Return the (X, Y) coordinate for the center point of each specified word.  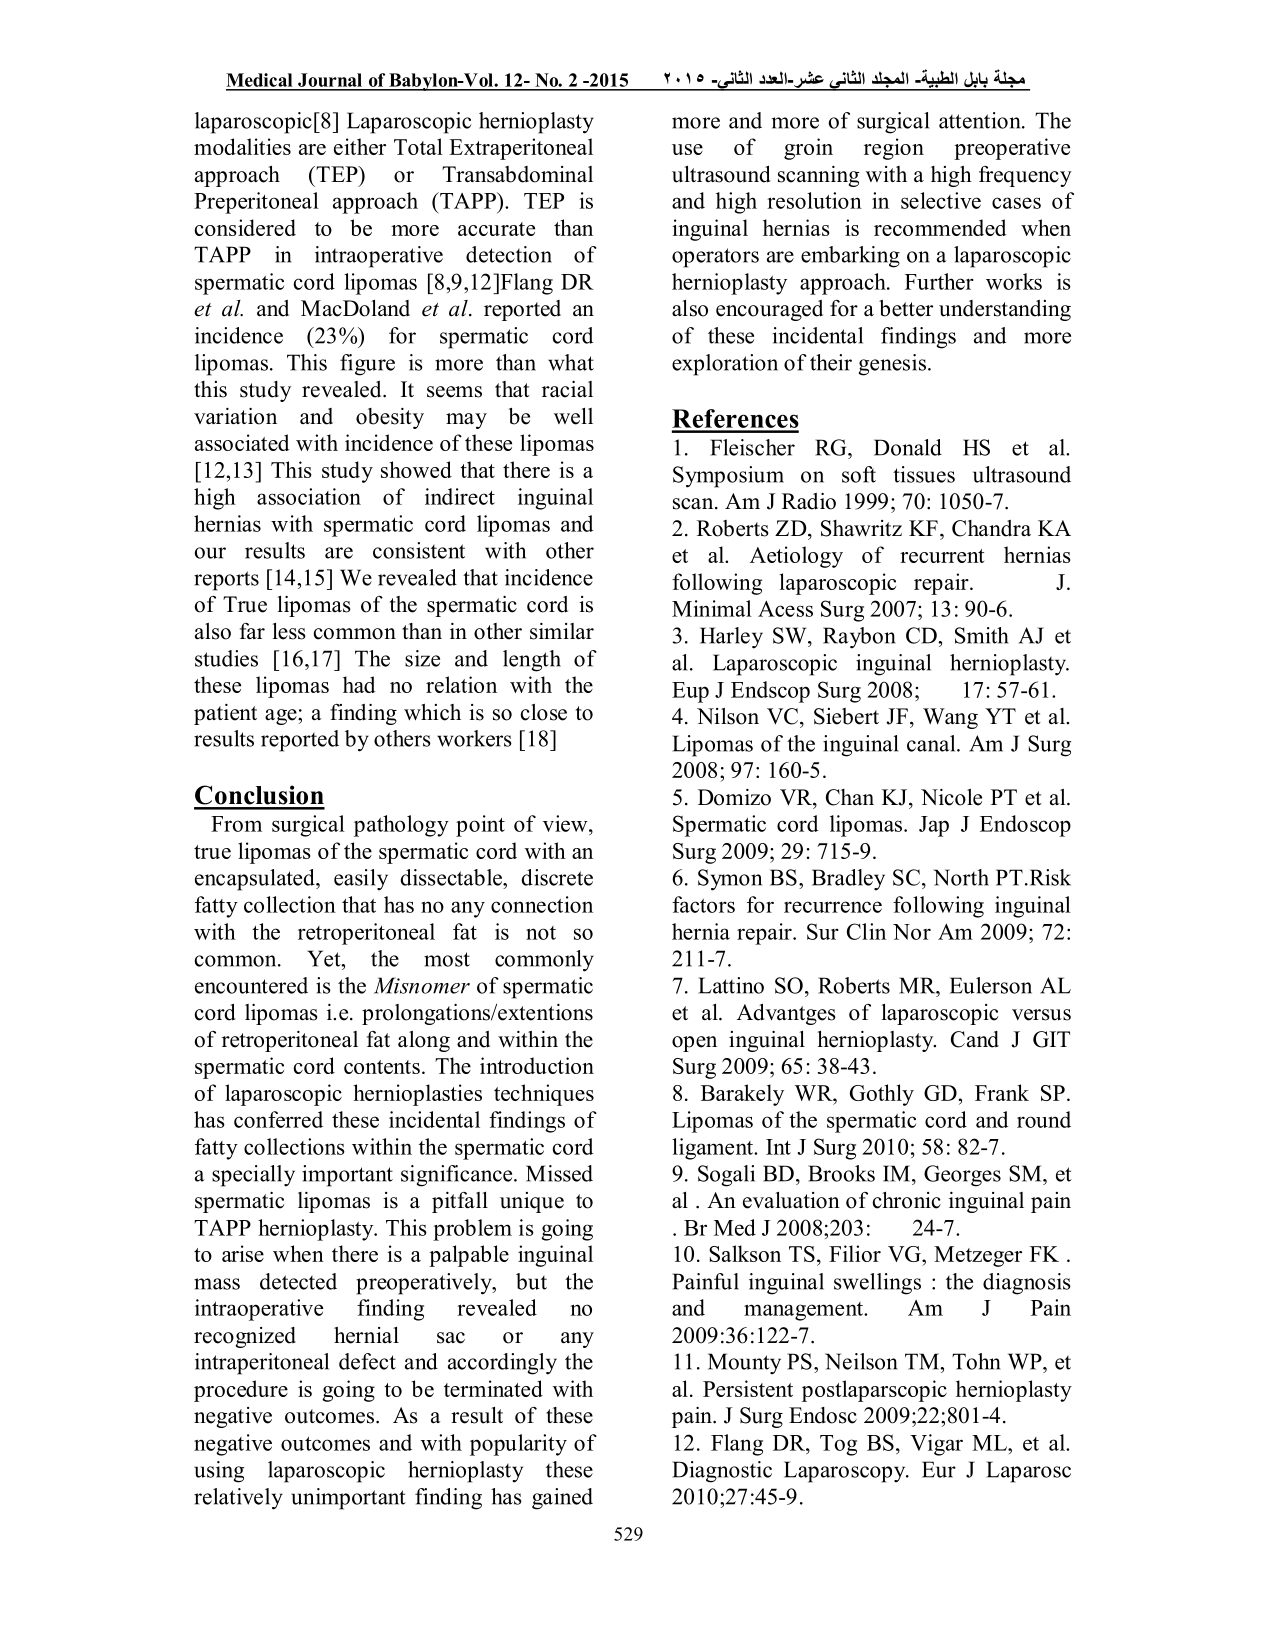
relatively (238, 1499)
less (289, 631)
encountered (251, 985)
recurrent (942, 556)
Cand (975, 1039)
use (687, 149)
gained (562, 1499)
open (694, 1044)
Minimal (712, 608)
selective (941, 200)
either (360, 146)
